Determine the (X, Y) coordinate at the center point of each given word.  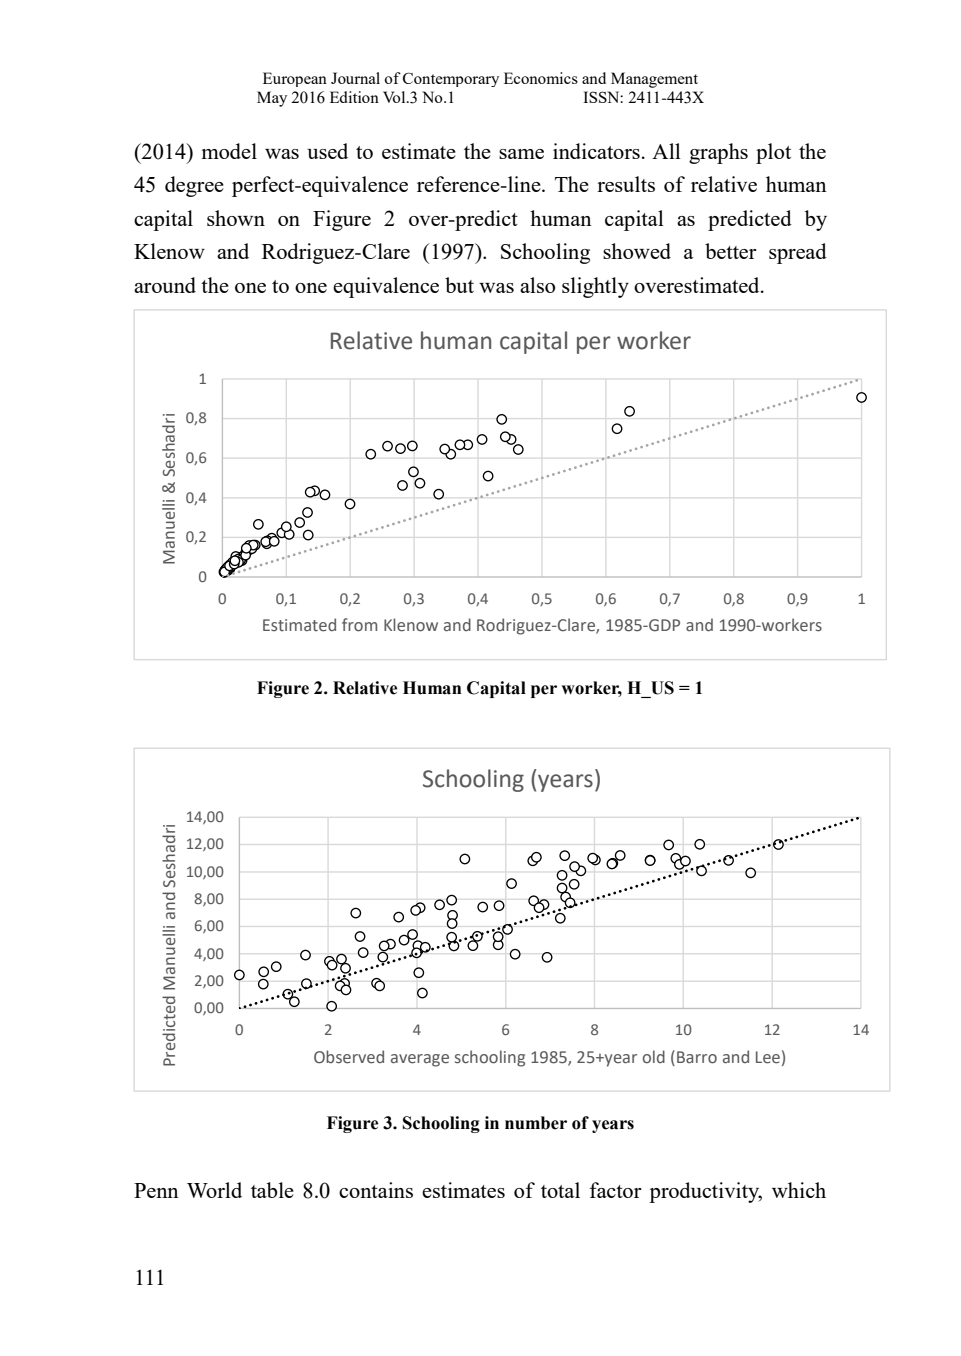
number (536, 1123)
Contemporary (451, 79)
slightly (595, 287)
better (731, 251)
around (165, 285)
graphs (718, 153)
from (359, 625)
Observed (349, 1057)
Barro (697, 1057)
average (420, 1060)
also (537, 285)
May (272, 99)
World (214, 1190)
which (799, 1190)
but (459, 285)
